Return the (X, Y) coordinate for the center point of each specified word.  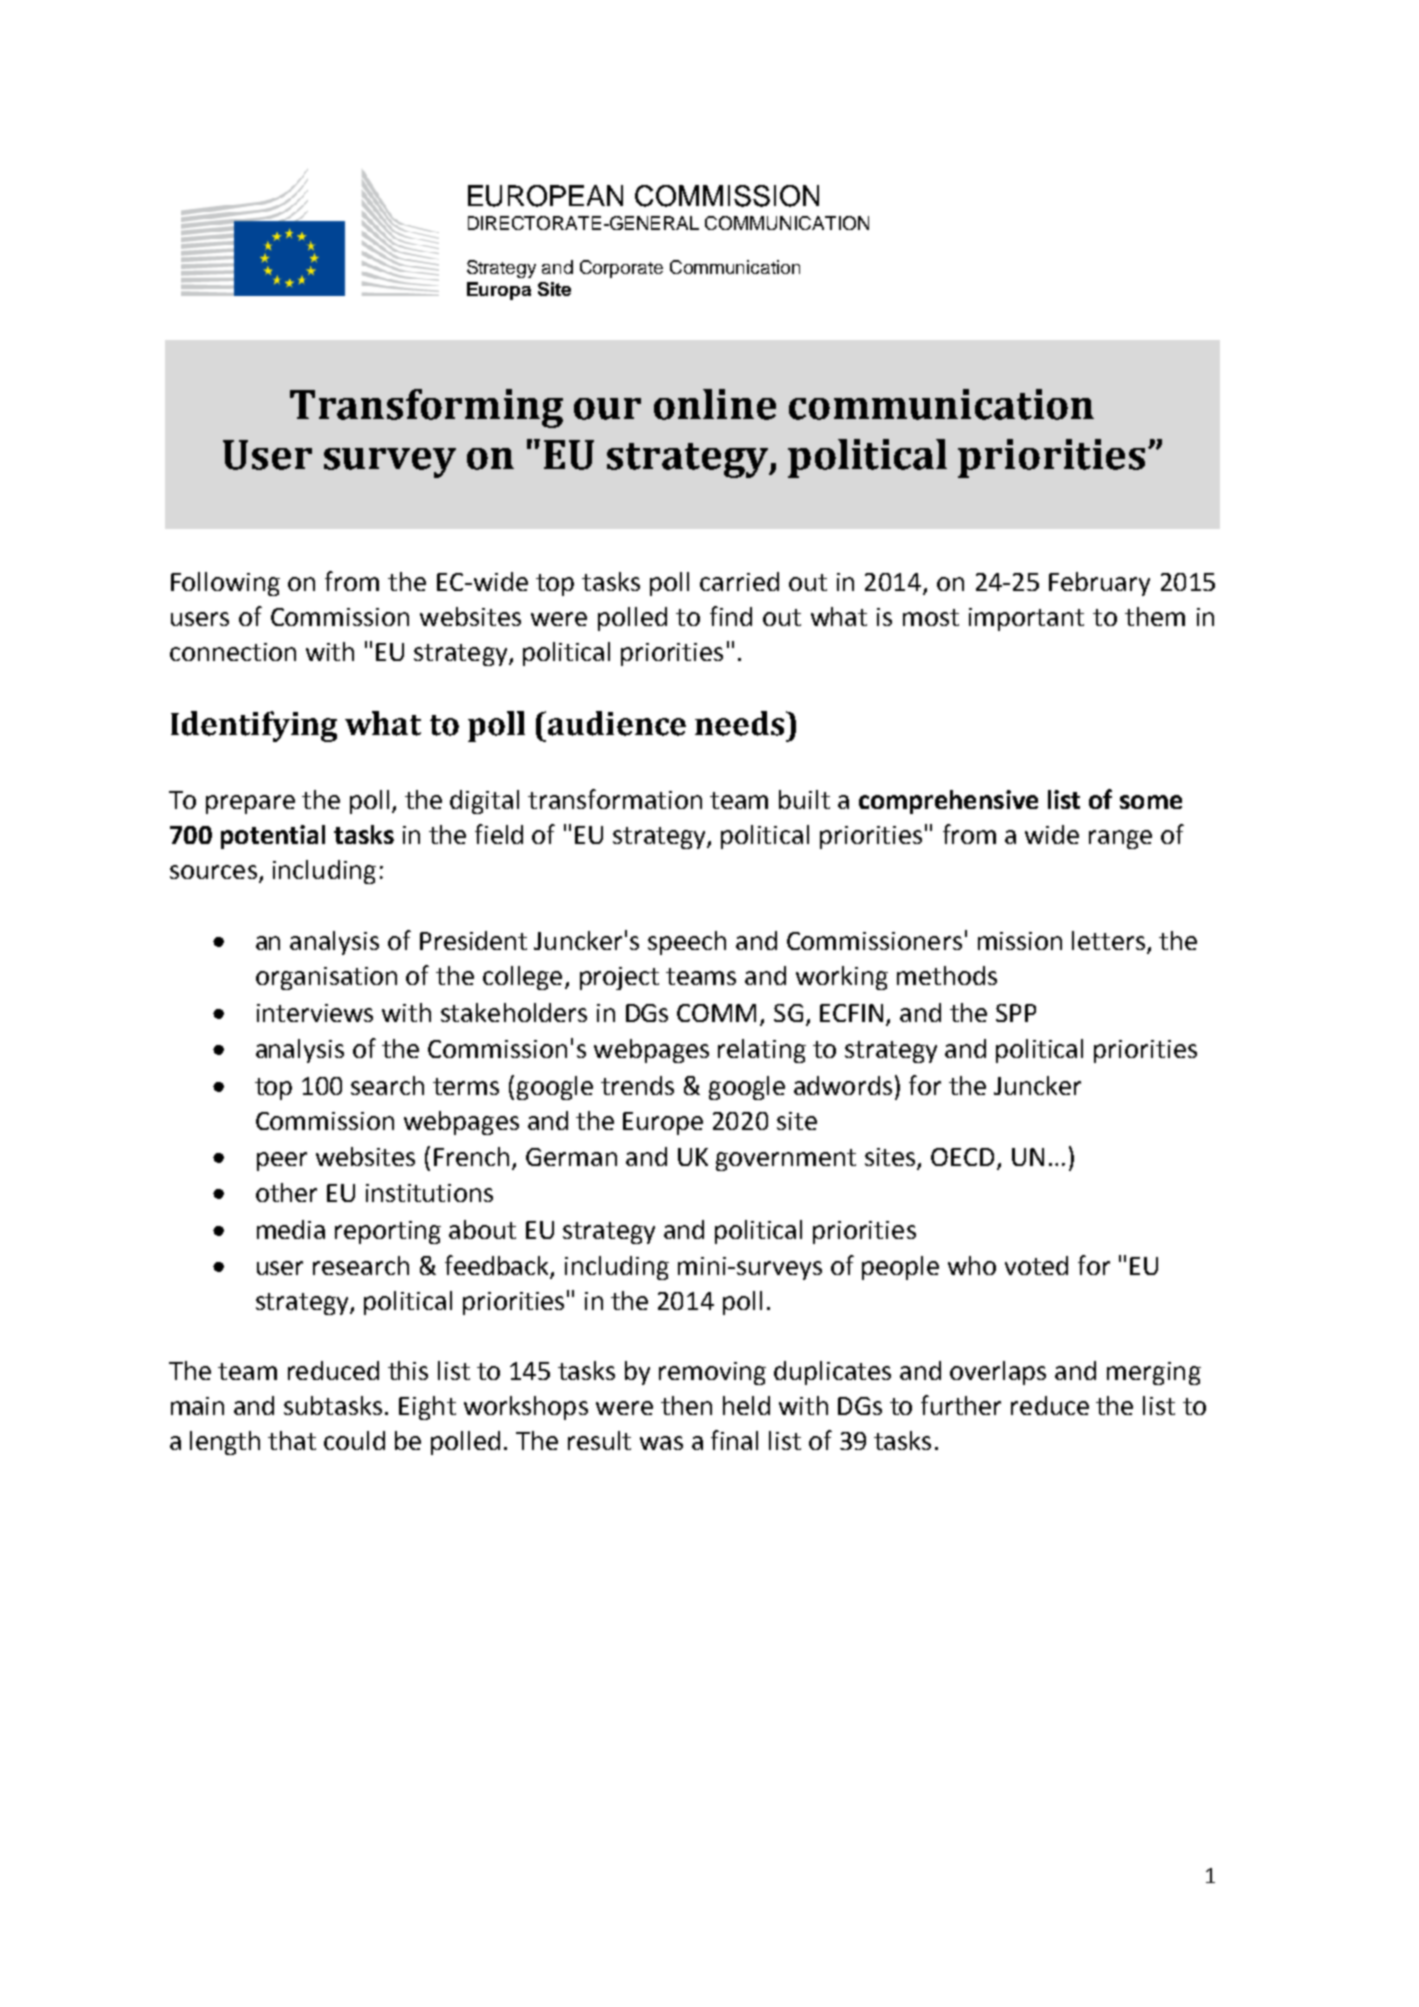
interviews (315, 1013)
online (715, 404)
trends (637, 1085)
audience (617, 723)
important (1026, 619)
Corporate (621, 269)
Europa (499, 291)
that (292, 1440)
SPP (1016, 1013)
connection (233, 652)
